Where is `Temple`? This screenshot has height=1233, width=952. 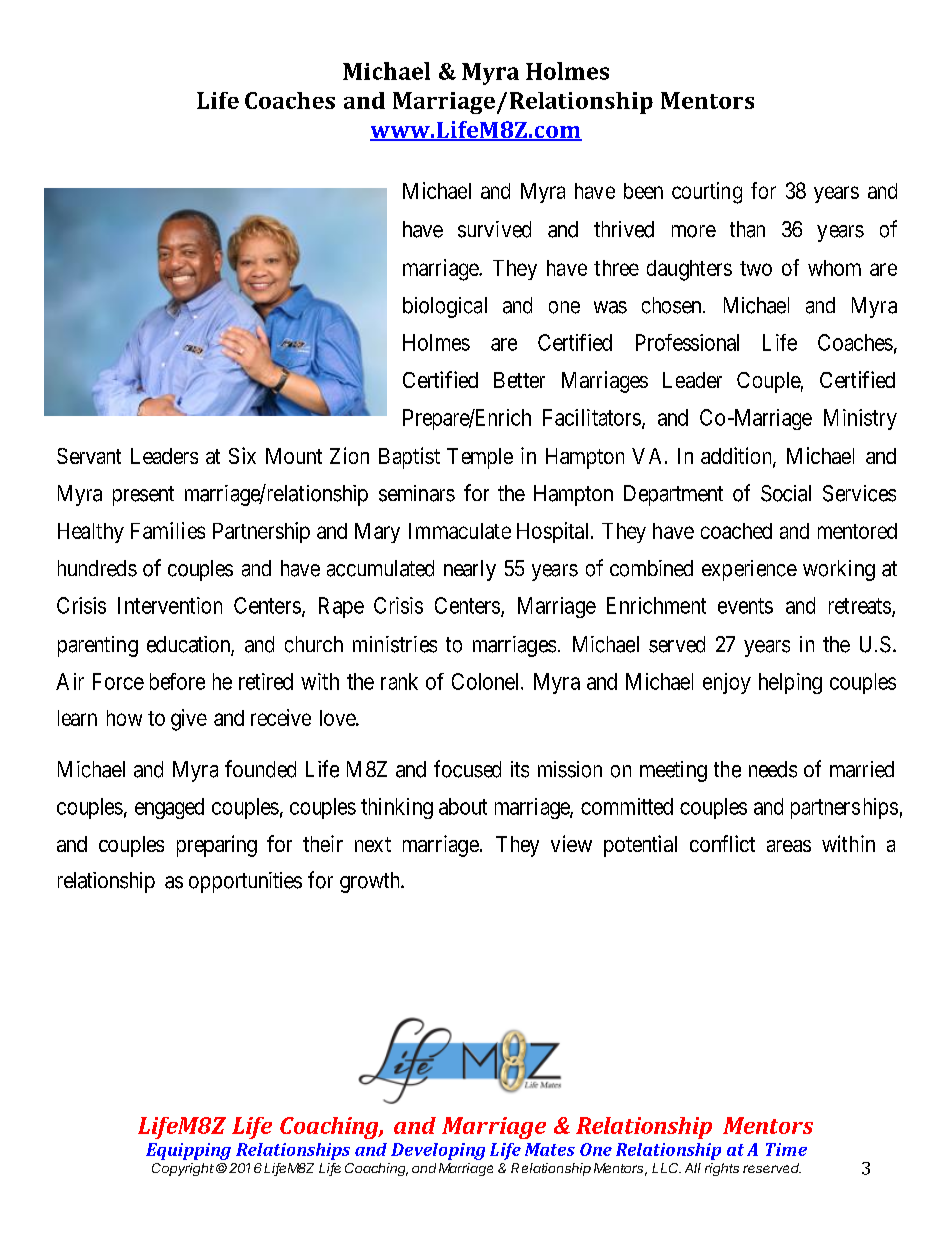
Temple is located at coordinates (480, 458).
